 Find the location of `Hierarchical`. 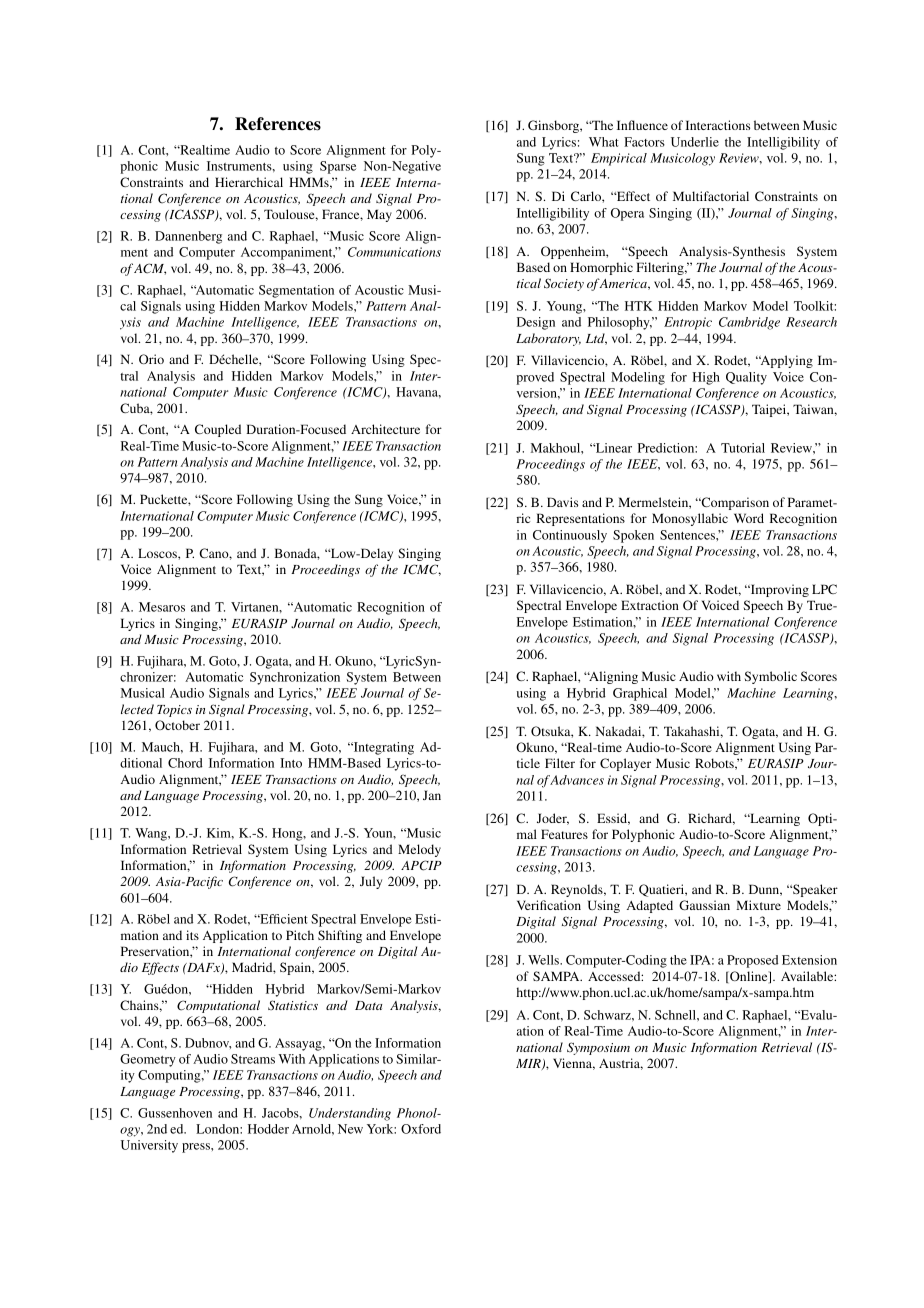

Hierarchical is located at coordinates (249, 182).
